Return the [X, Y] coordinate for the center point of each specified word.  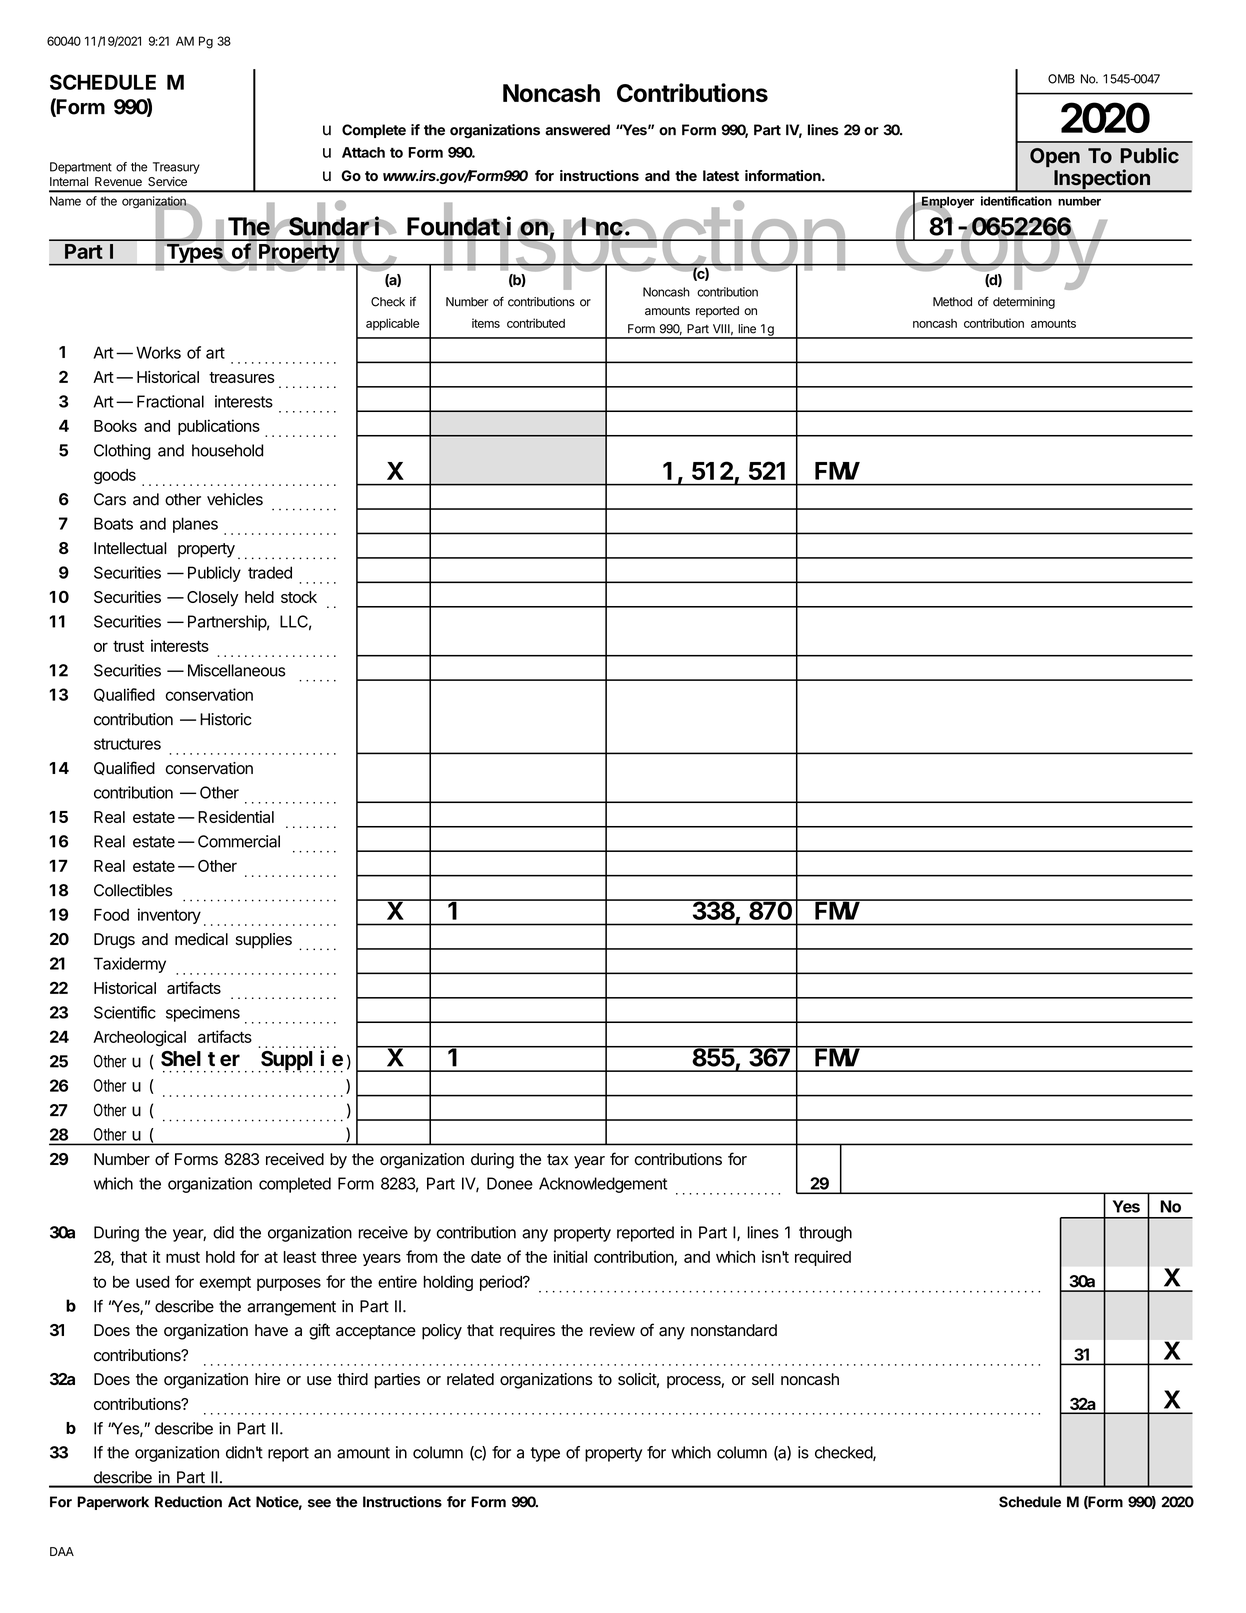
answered [577, 130]
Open [1055, 157]
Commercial [239, 841]
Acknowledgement [603, 1185]
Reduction [188, 1502]
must [183, 1257]
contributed [536, 323]
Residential [236, 817]
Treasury [176, 168]
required [823, 1258]
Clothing [122, 452]
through [825, 1234]
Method [952, 302]
